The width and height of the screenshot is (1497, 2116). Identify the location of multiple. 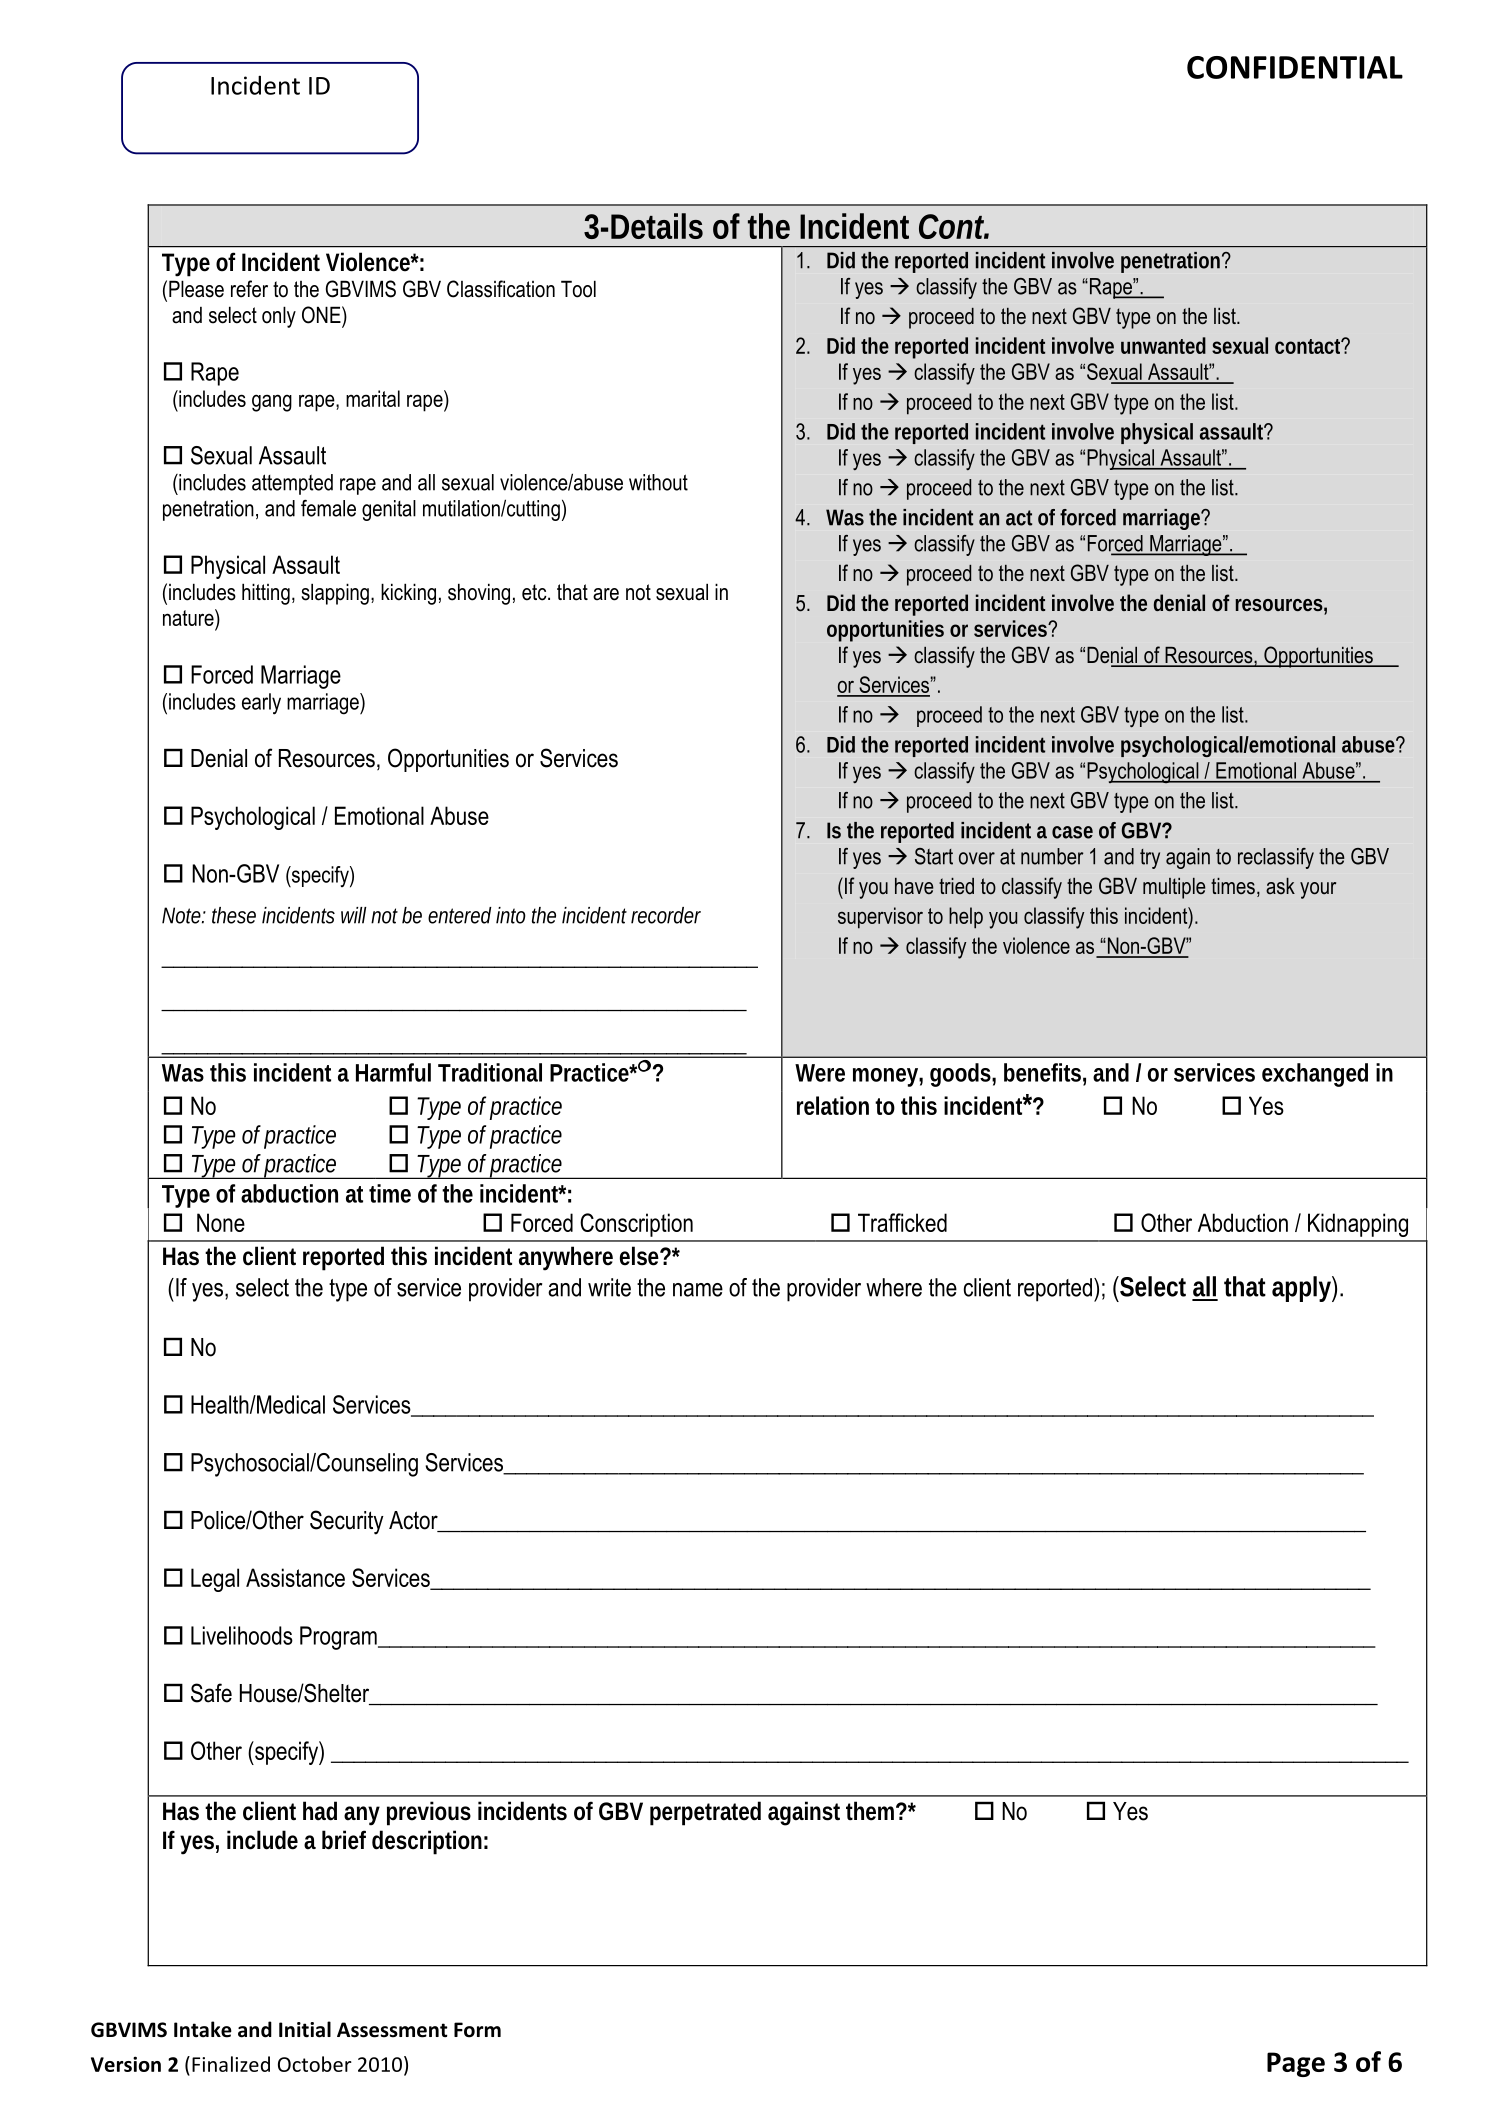
(1174, 888).
